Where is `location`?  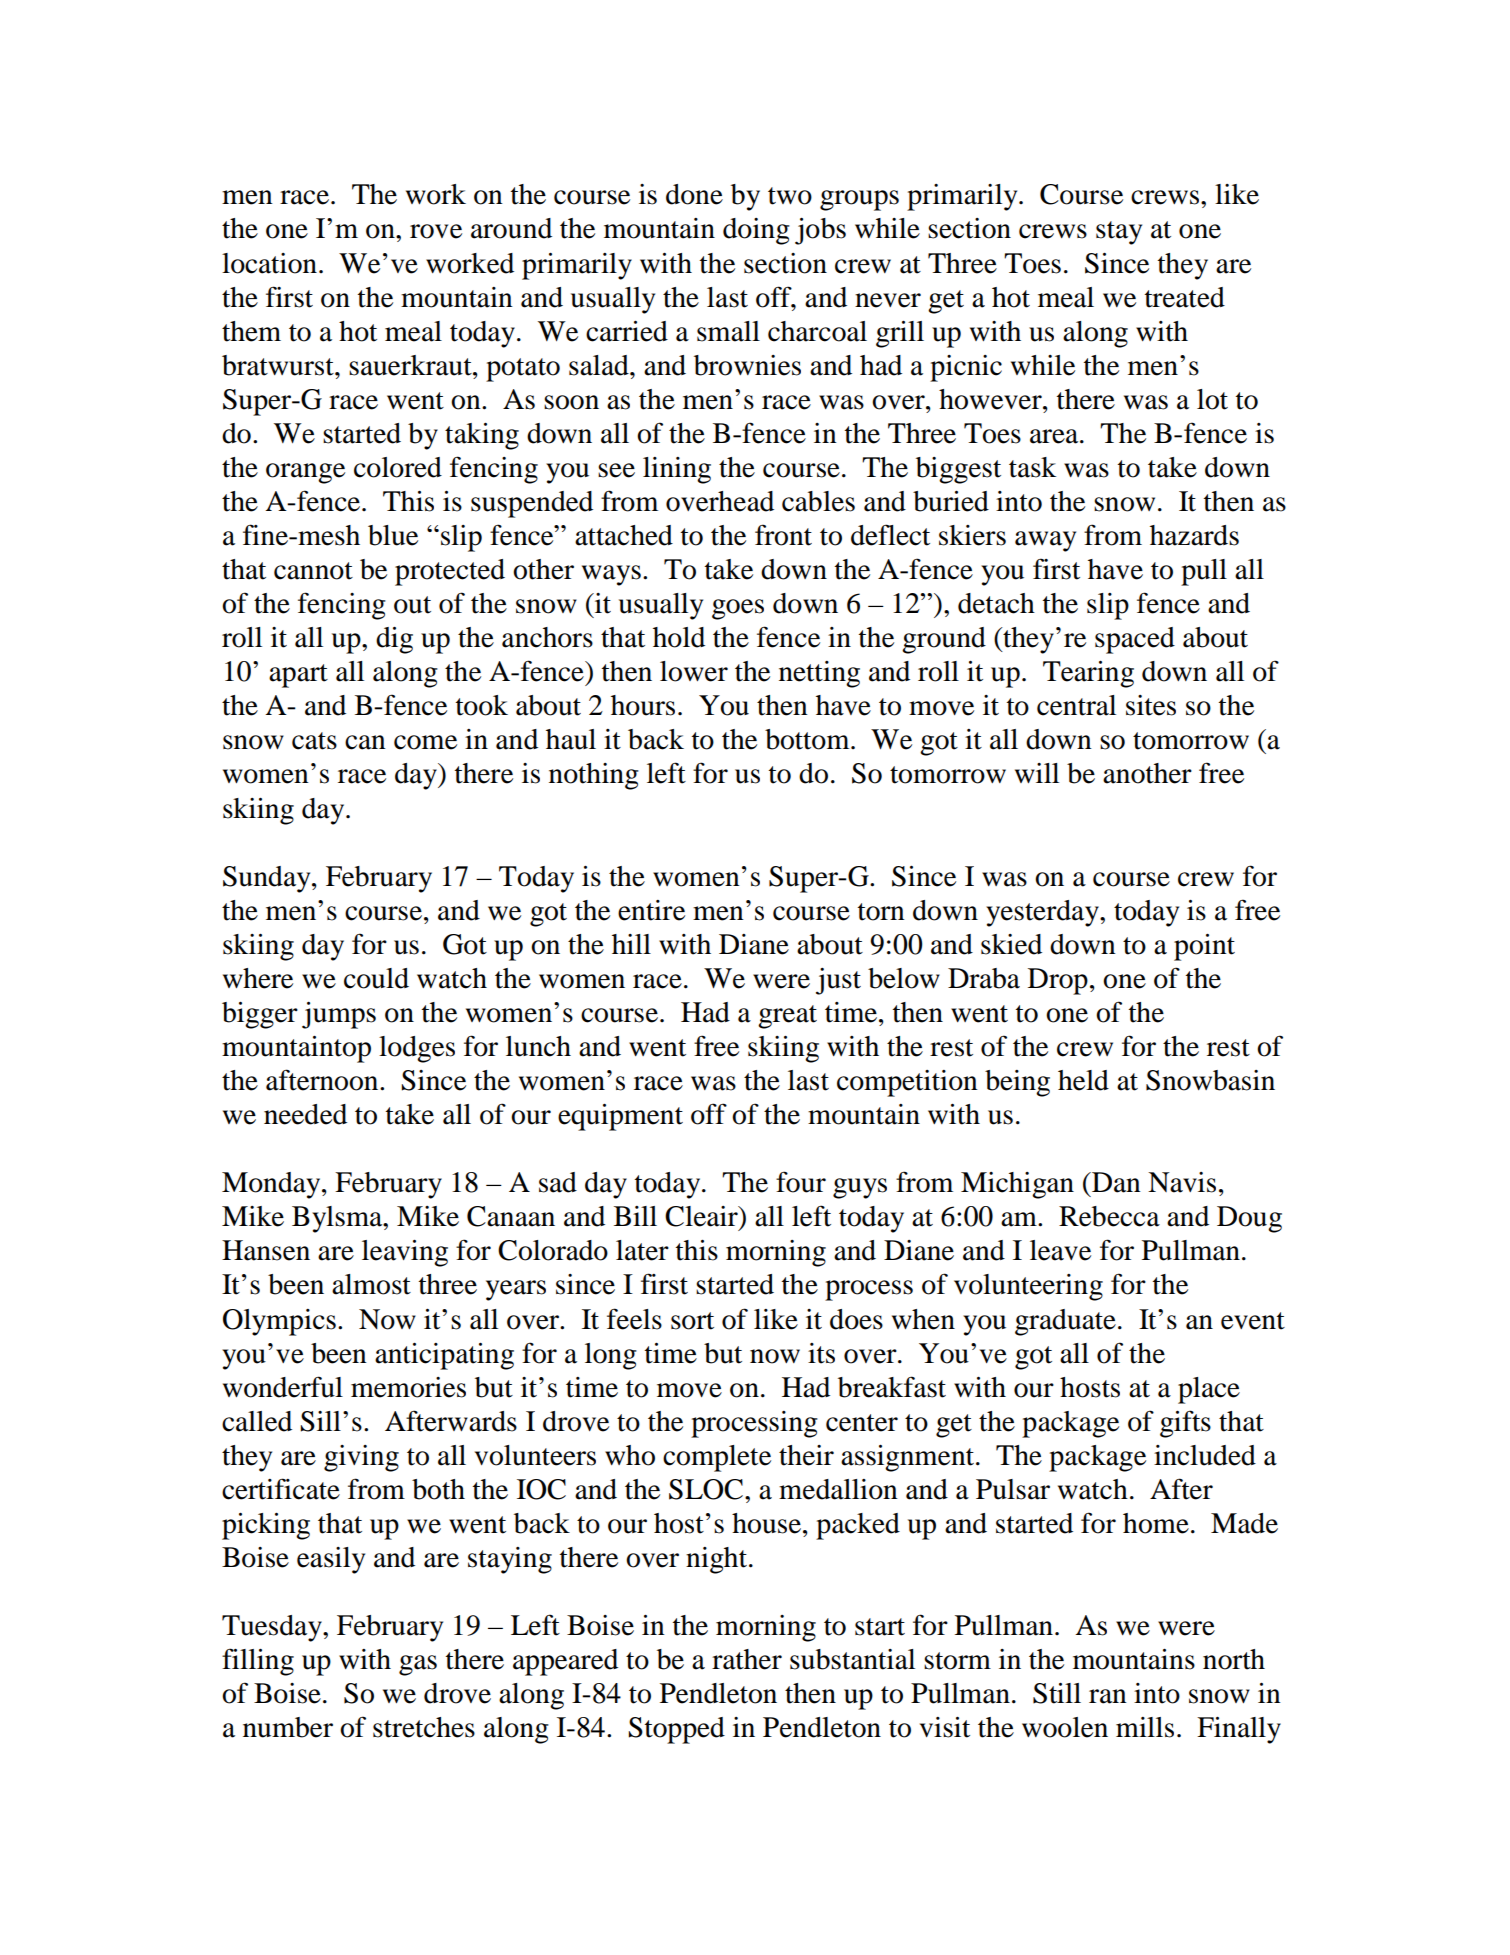
location is located at coordinates (269, 263).
